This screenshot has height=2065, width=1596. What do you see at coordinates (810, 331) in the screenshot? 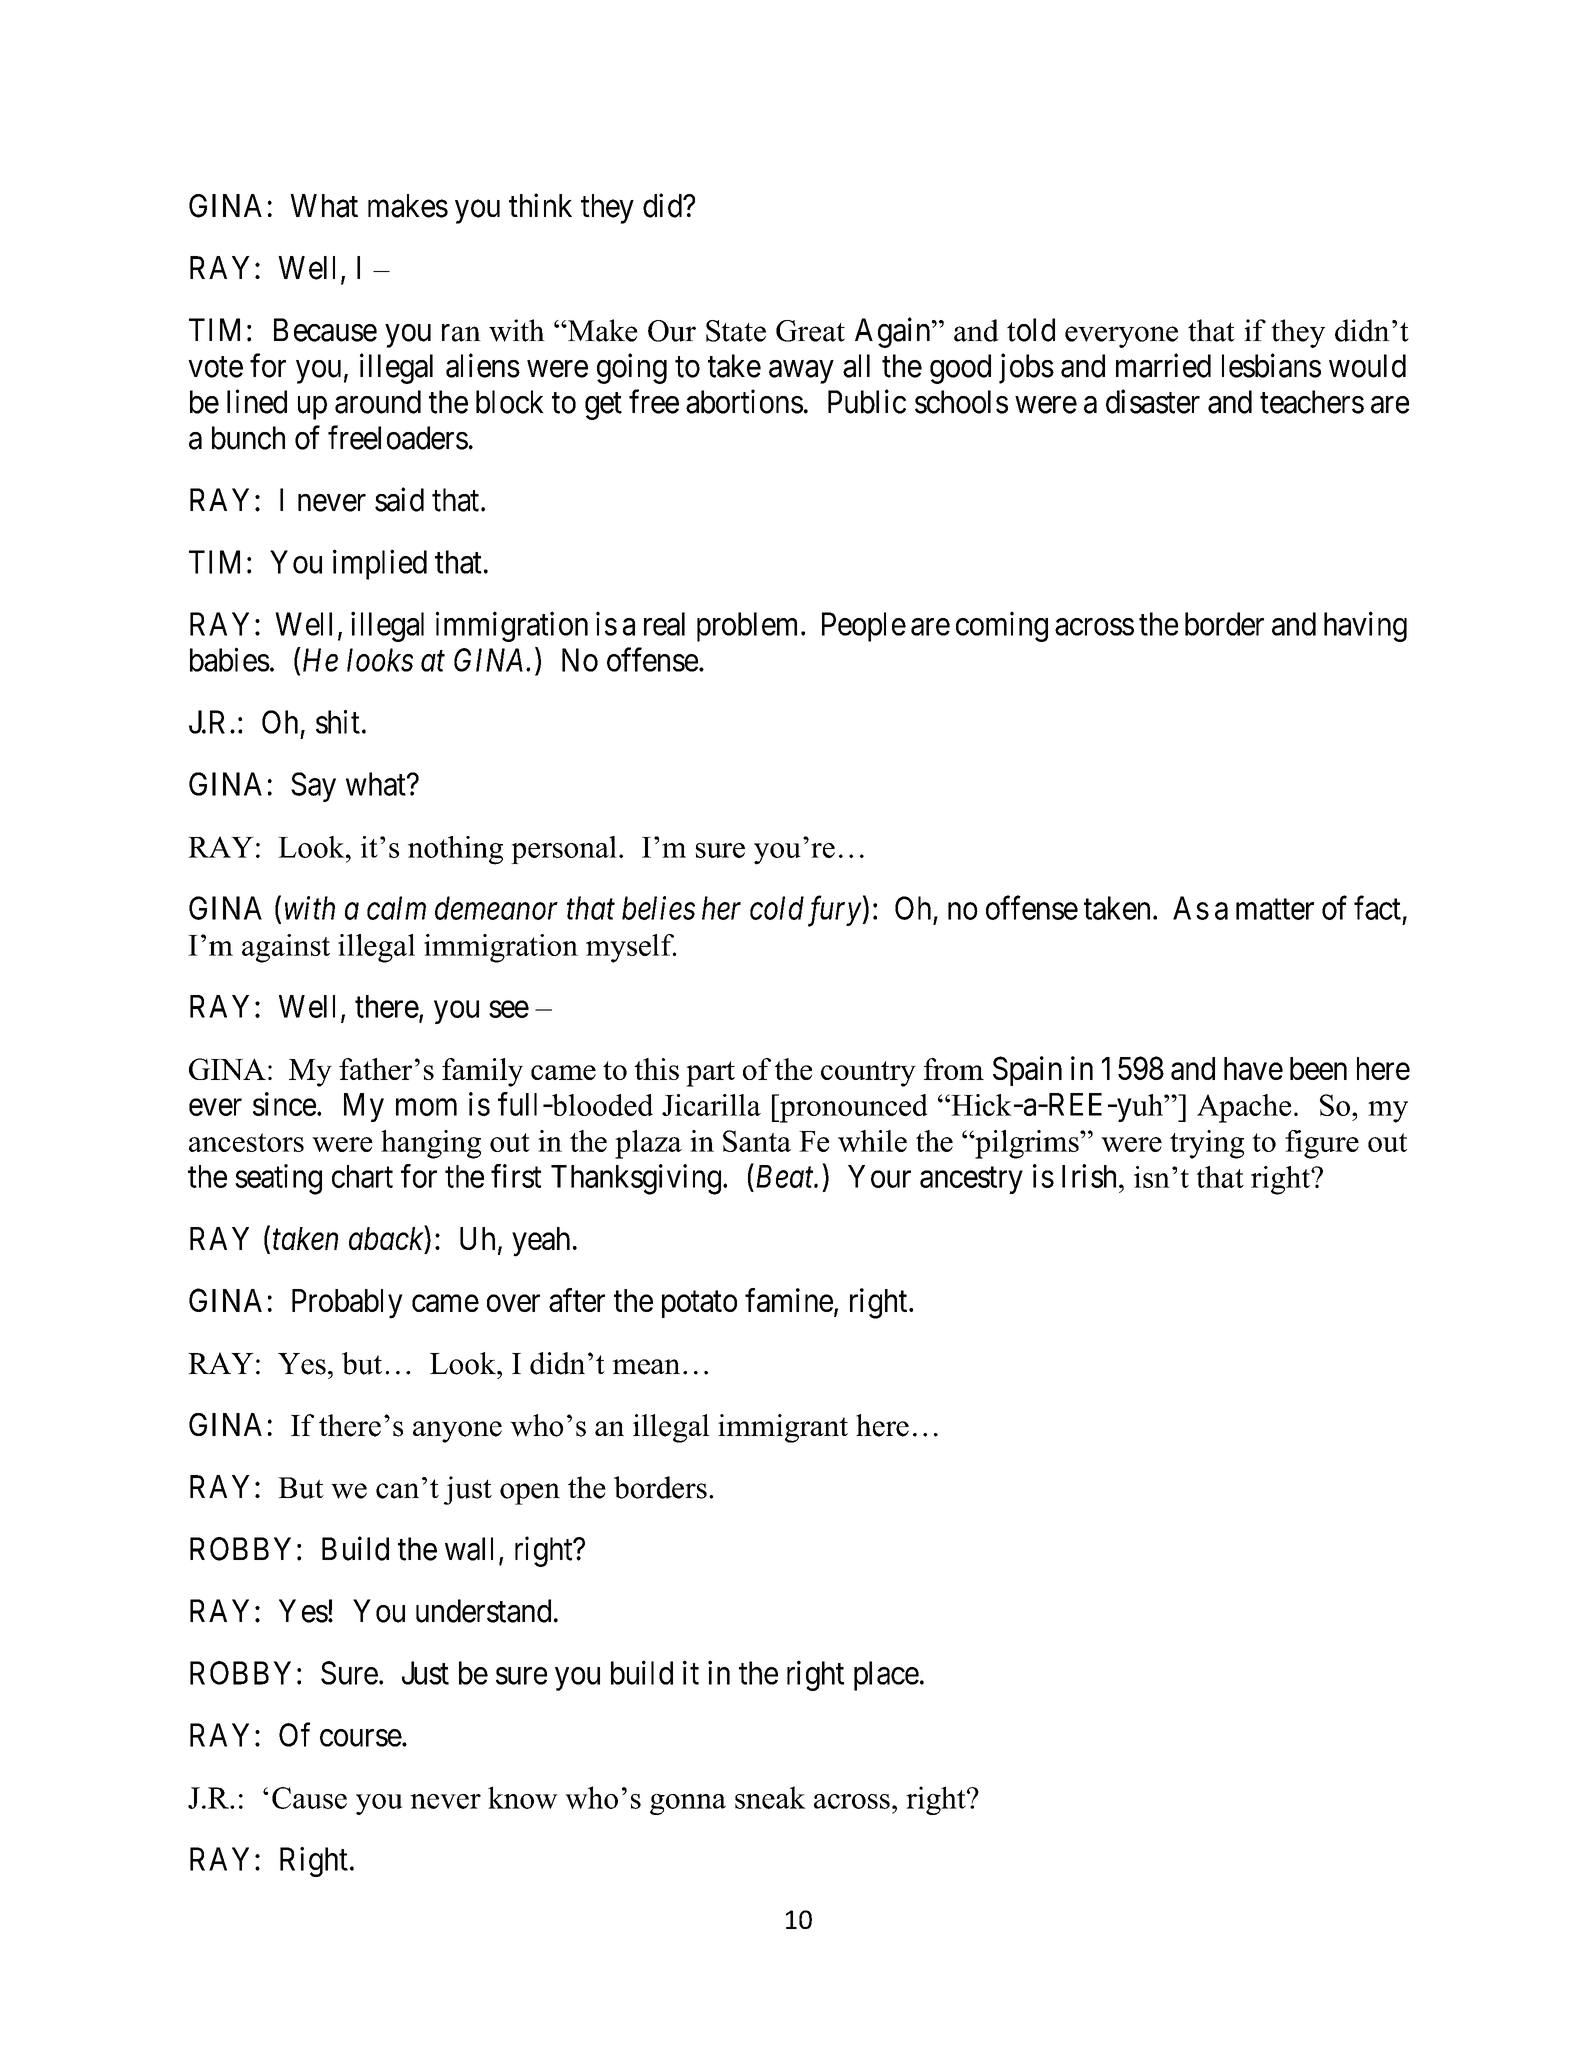
I see `Great` at bounding box center [810, 331].
